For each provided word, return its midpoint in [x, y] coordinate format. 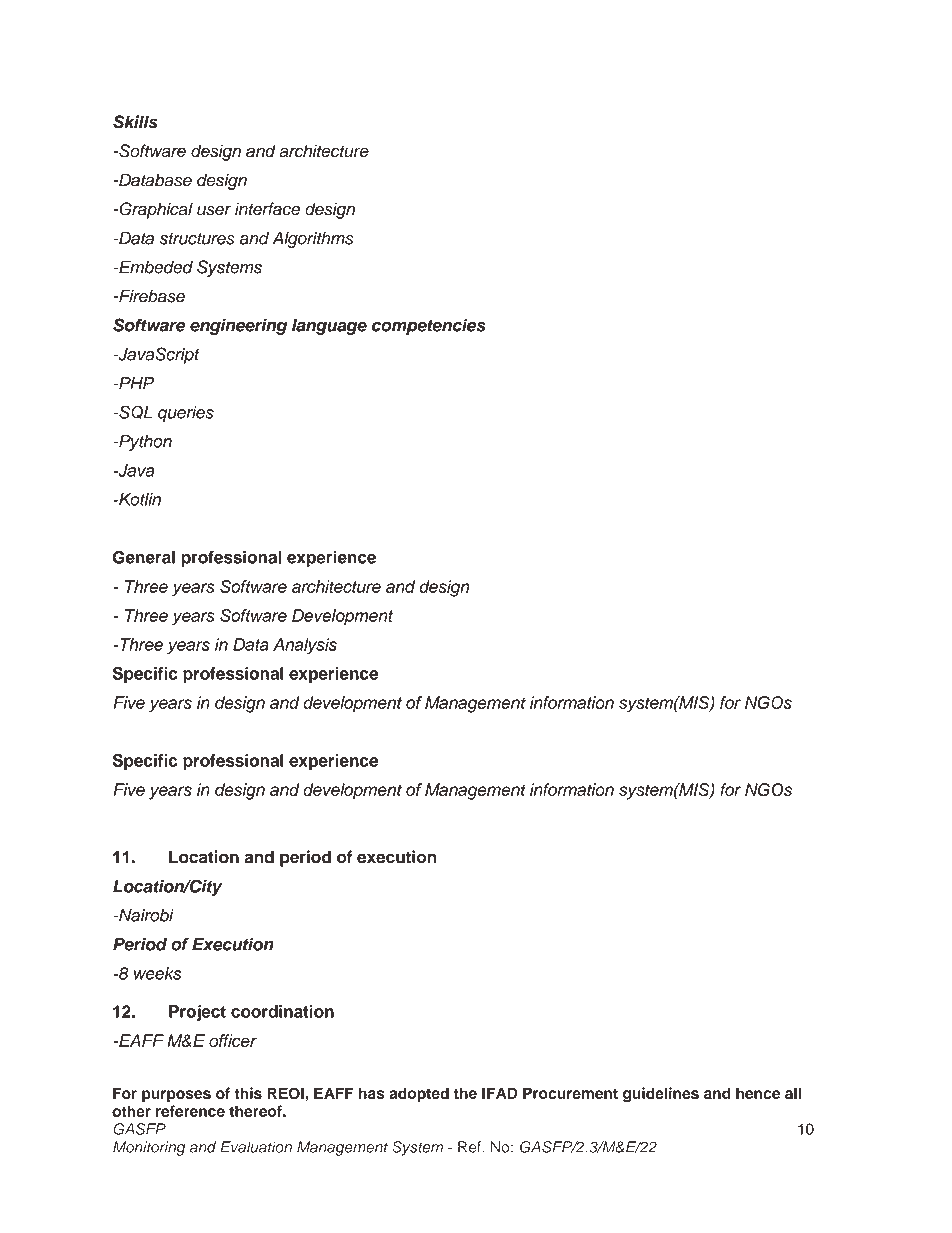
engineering [238, 326]
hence [758, 1093]
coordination [282, 1011]
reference [190, 1111]
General [143, 557]
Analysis [305, 646]
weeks [157, 973]
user [214, 210]
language [329, 327]
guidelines [661, 1095]
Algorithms [313, 240]
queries [186, 414]
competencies [428, 326]
